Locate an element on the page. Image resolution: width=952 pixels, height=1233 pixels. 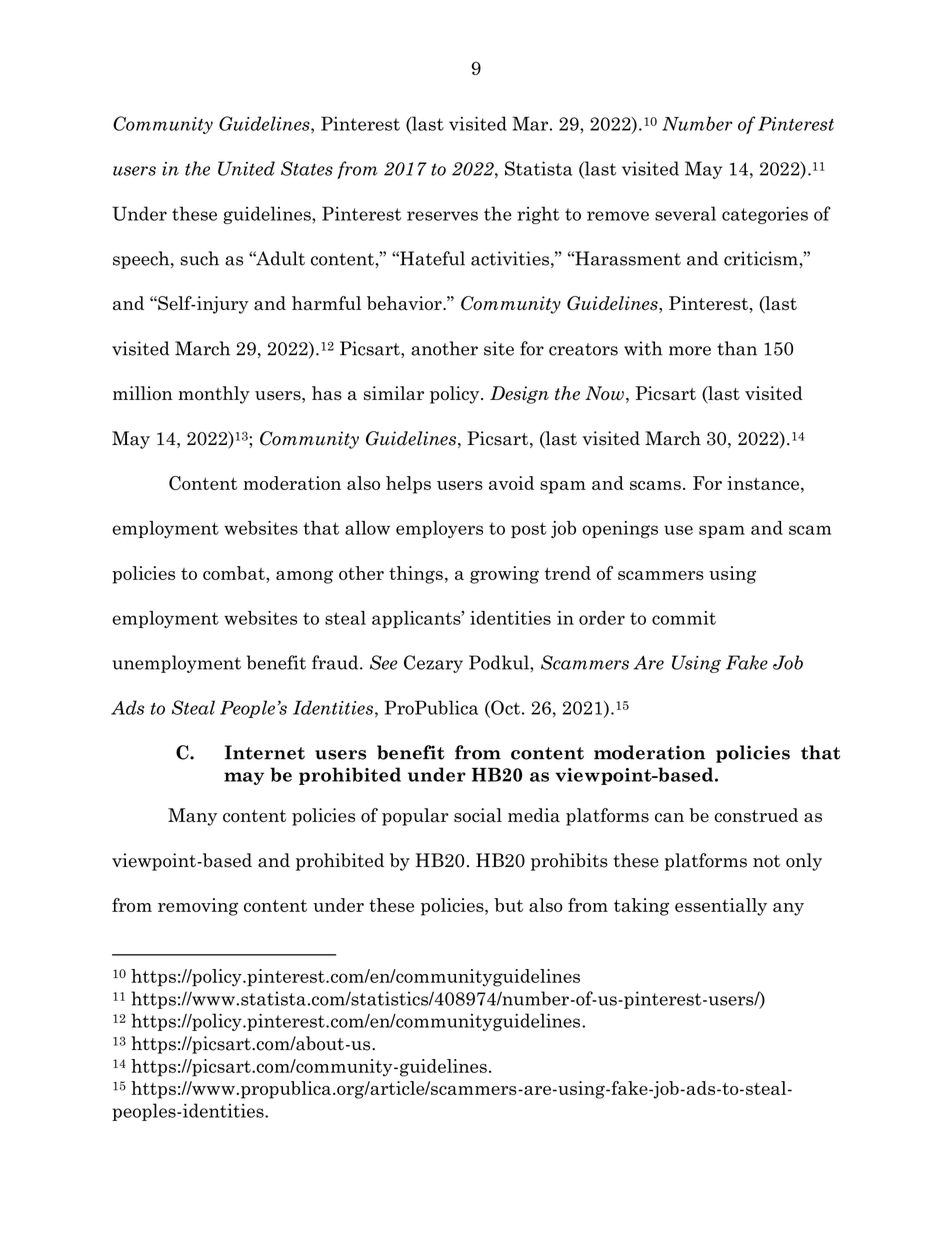
removing is located at coordinates (198, 907).
